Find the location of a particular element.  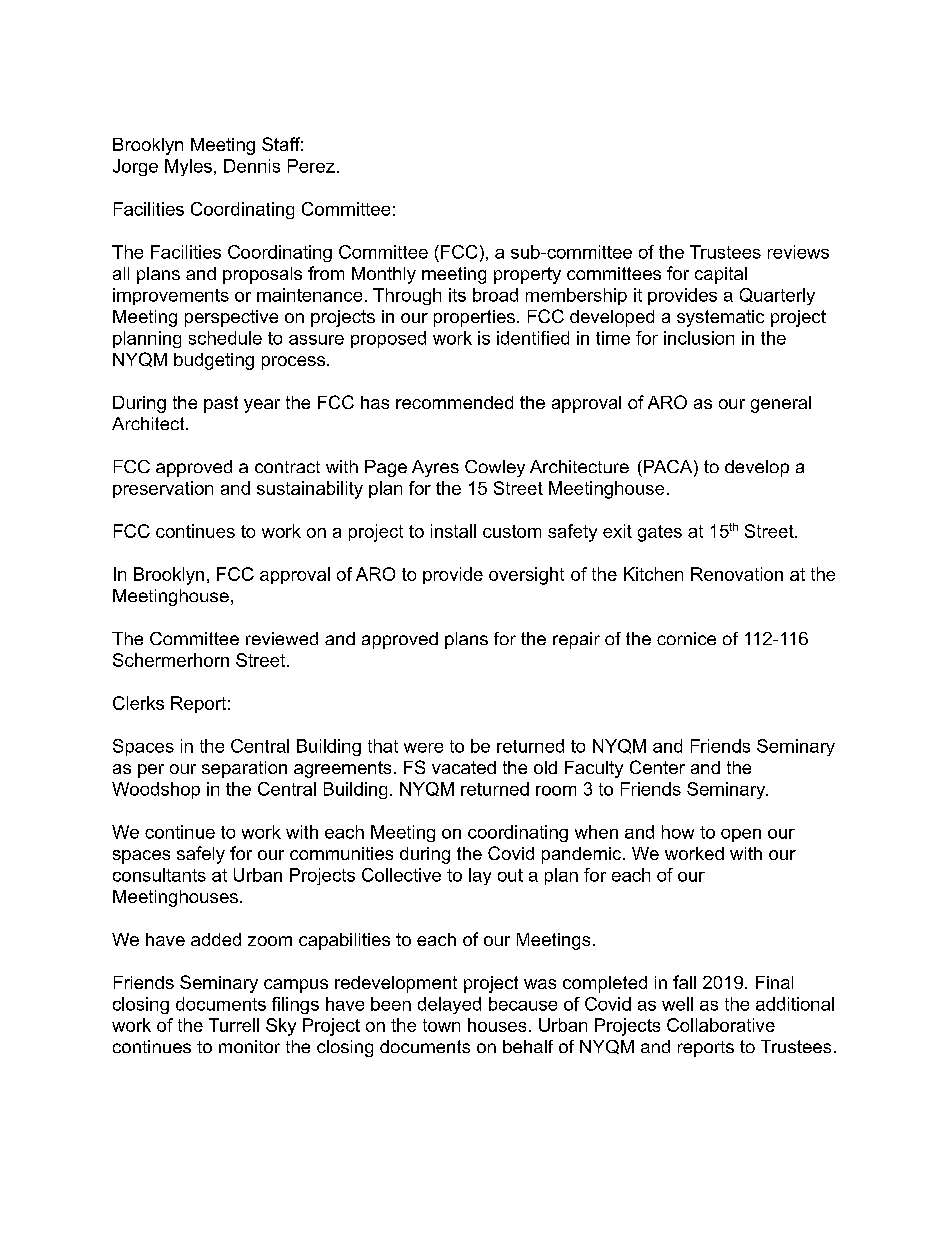

oversight is located at coordinates (526, 576).
